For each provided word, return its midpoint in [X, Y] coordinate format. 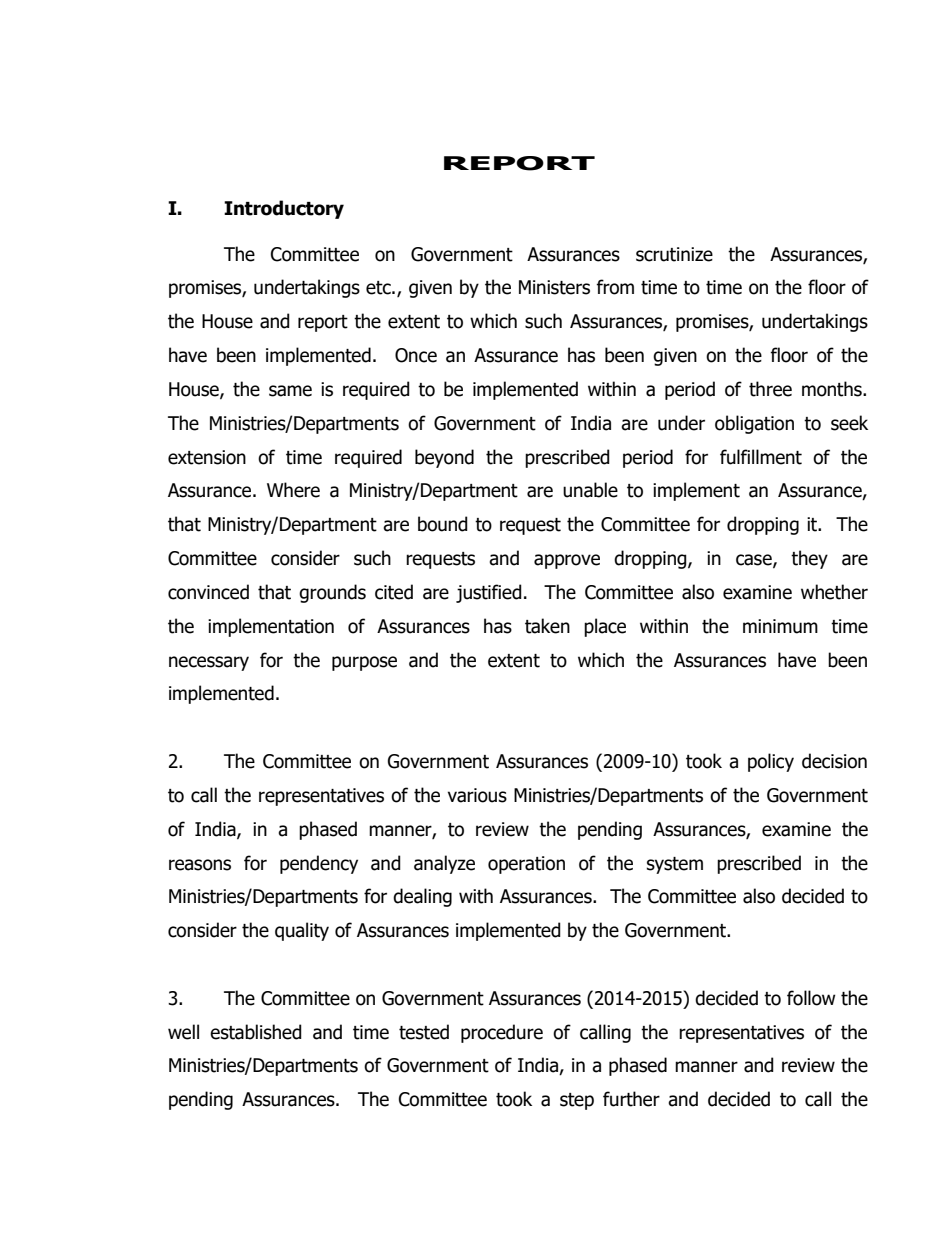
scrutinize [674, 254]
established [256, 1032]
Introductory [284, 209]
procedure [502, 1033]
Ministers [554, 287]
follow [811, 998]
